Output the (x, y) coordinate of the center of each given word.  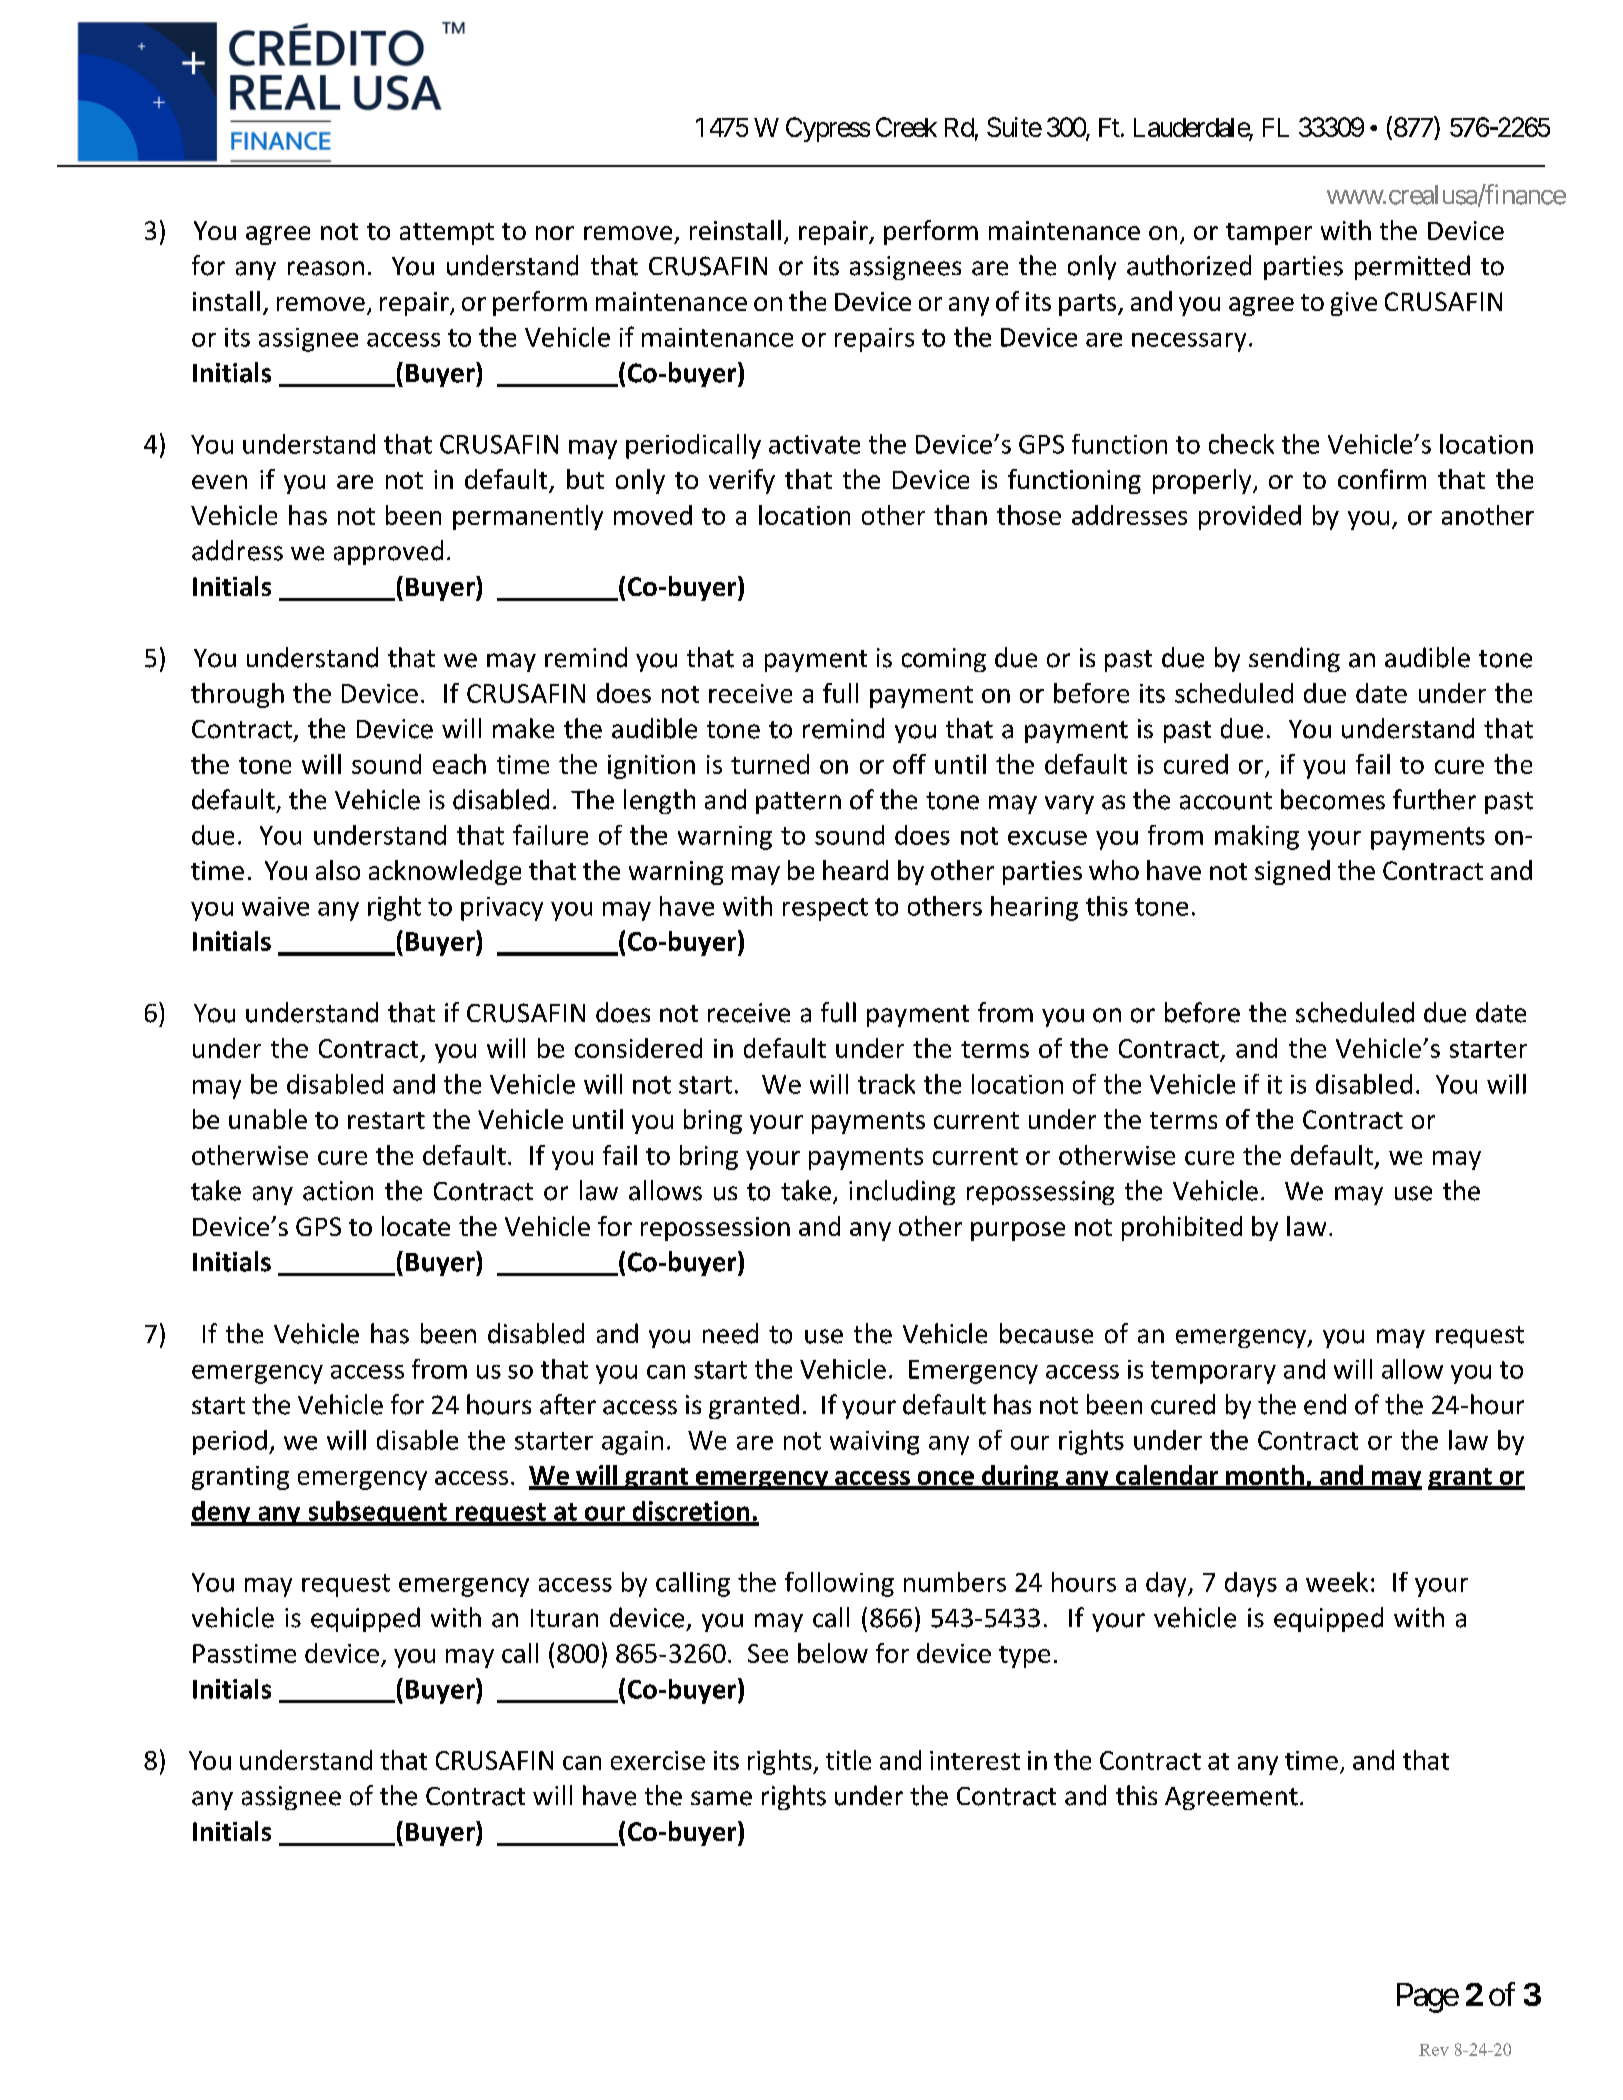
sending (1294, 659)
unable (268, 1119)
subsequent (377, 1513)
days (1251, 1584)
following (839, 1584)
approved (388, 552)
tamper (1269, 234)
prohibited (1182, 1228)
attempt (447, 234)
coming (944, 660)
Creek (906, 127)
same (721, 1798)
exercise (658, 1760)
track (886, 1084)
